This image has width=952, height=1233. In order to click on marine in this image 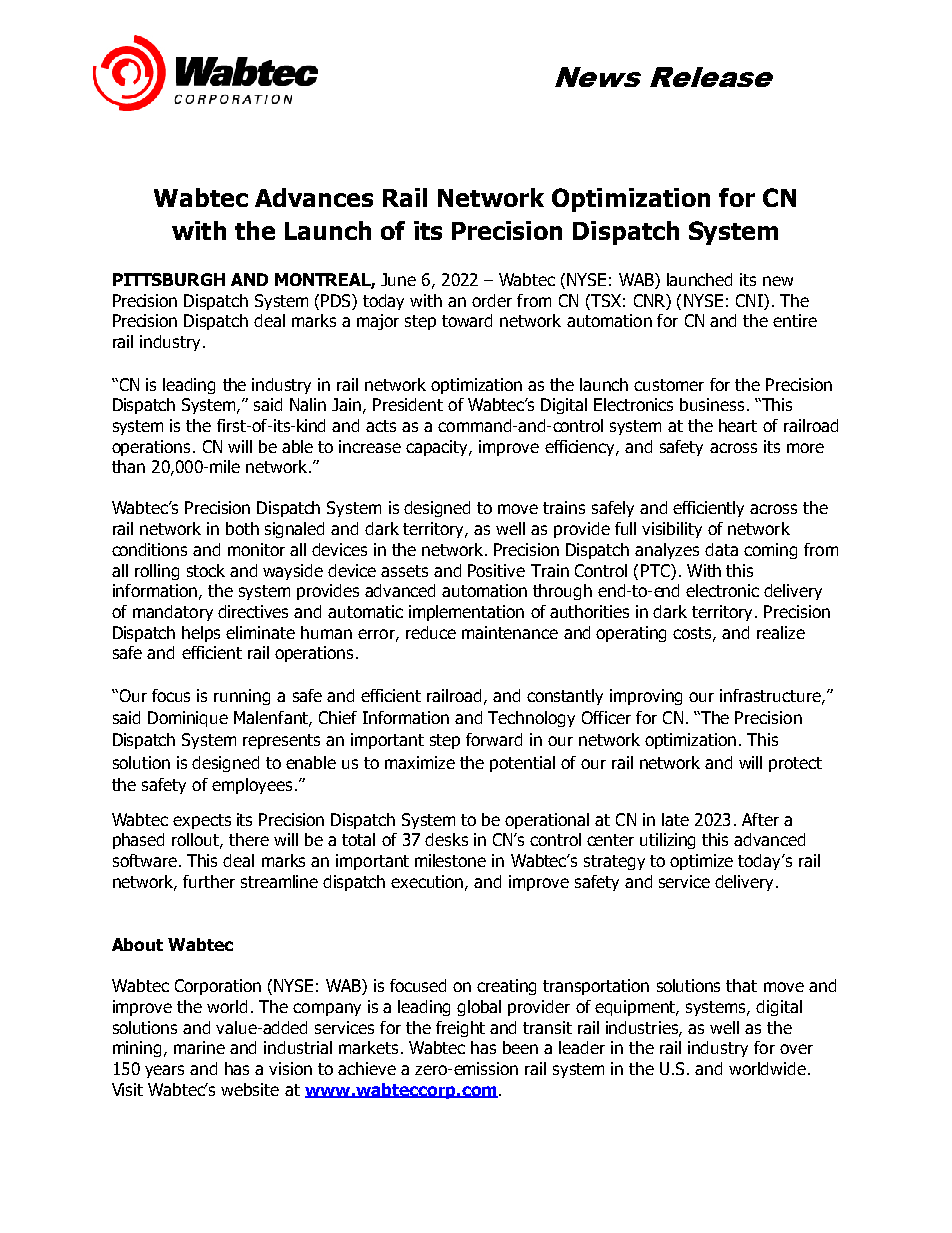, I will do `click(199, 1047)`.
